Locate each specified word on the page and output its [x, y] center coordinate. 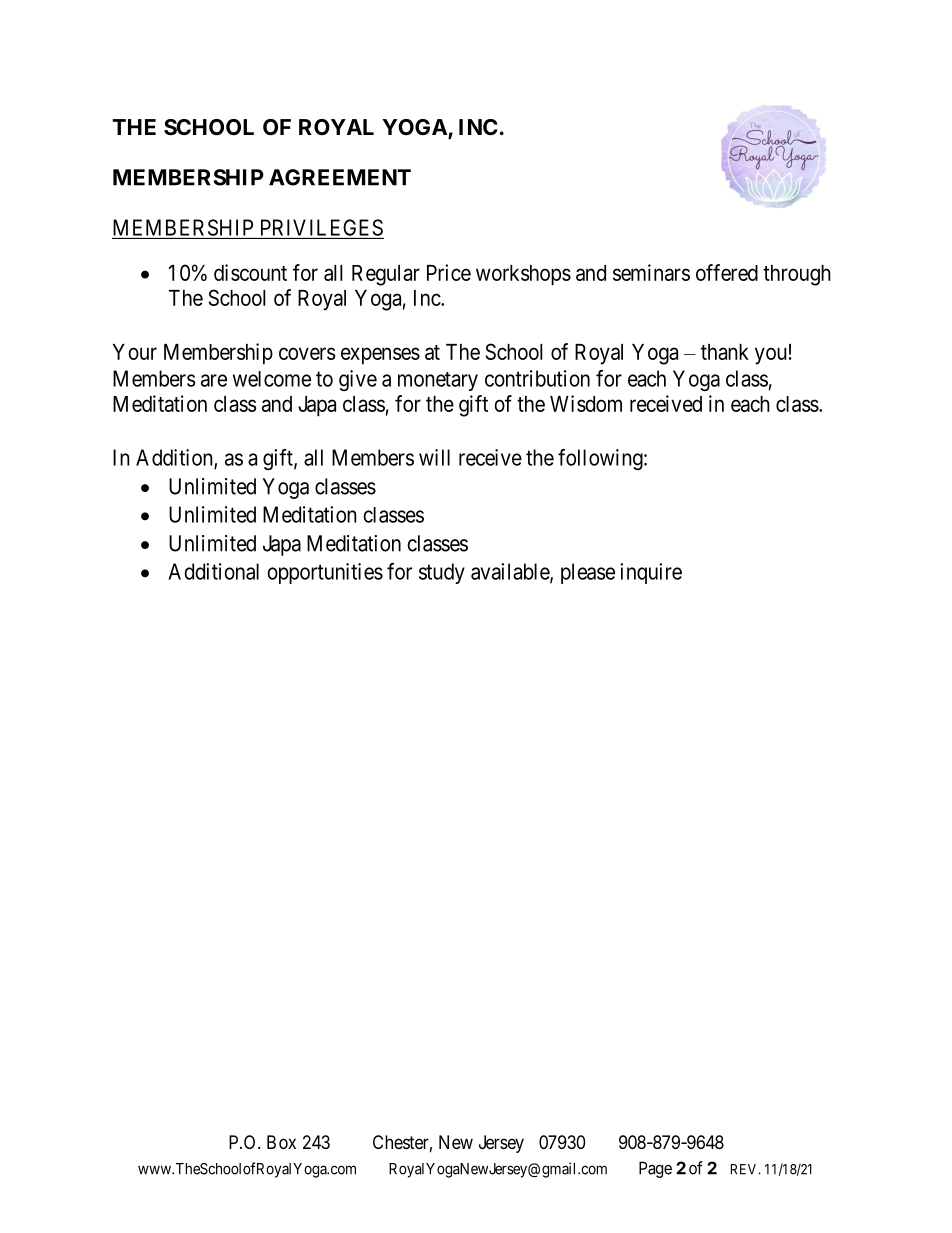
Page [655, 1169]
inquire [651, 573]
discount [250, 272]
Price [449, 272]
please [588, 573]
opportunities [325, 573]
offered [727, 272]
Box [281, 1142]
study [442, 573]
